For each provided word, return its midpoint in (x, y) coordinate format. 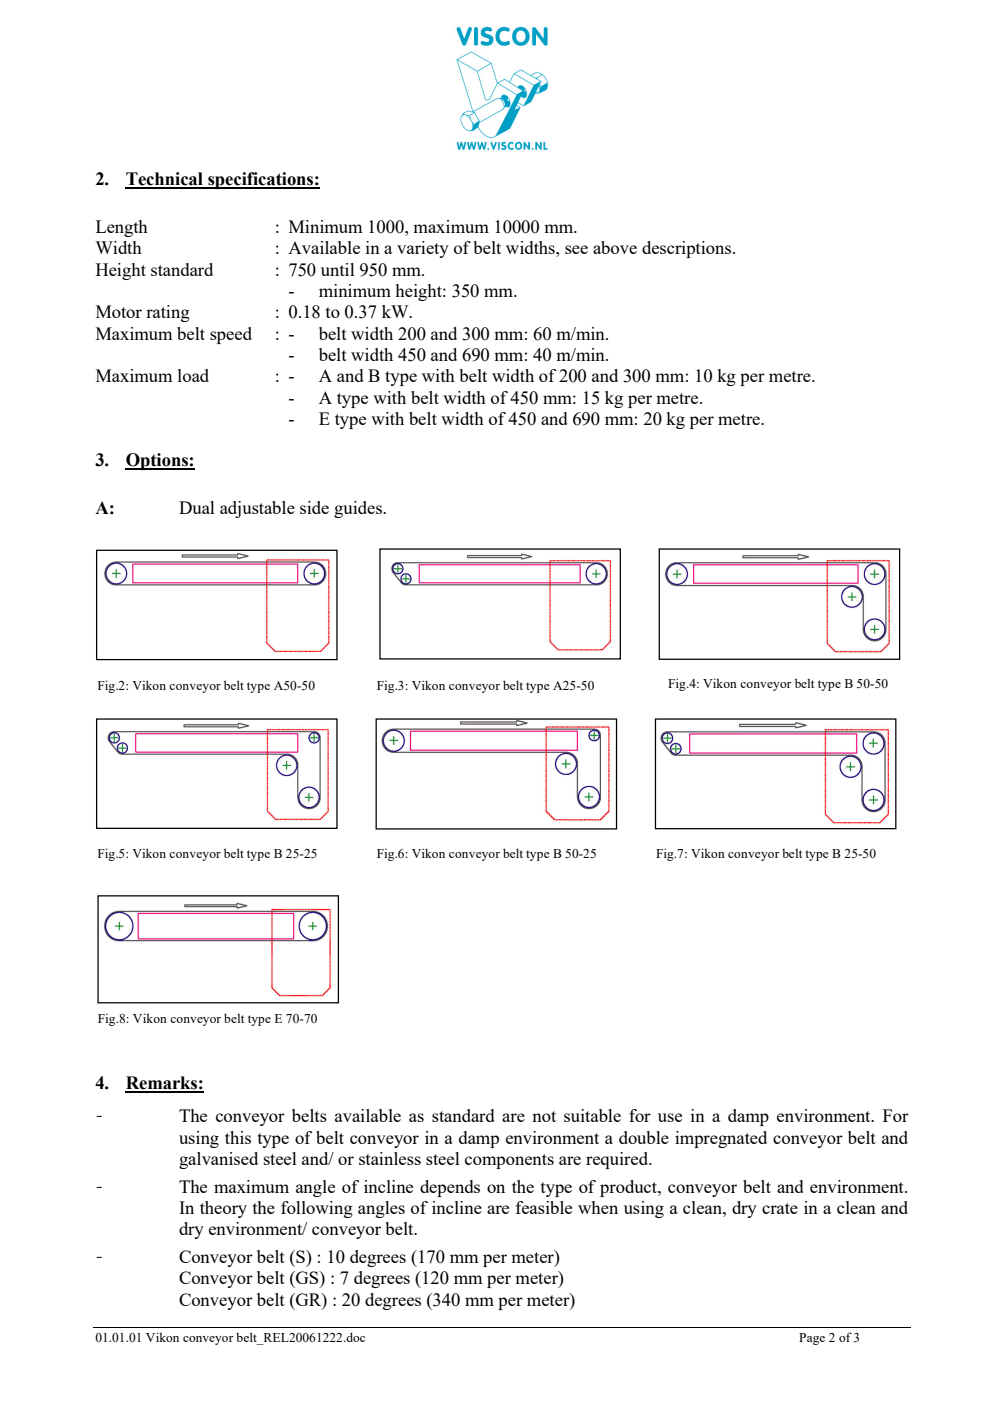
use (670, 1117)
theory (223, 1209)
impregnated (721, 1139)
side (314, 507)
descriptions (688, 249)
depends (450, 1188)
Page (812, 1339)
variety (423, 249)
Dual (197, 507)
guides (359, 509)
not (544, 1116)
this (238, 1137)
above (615, 247)
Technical (165, 180)
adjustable (257, 509)
